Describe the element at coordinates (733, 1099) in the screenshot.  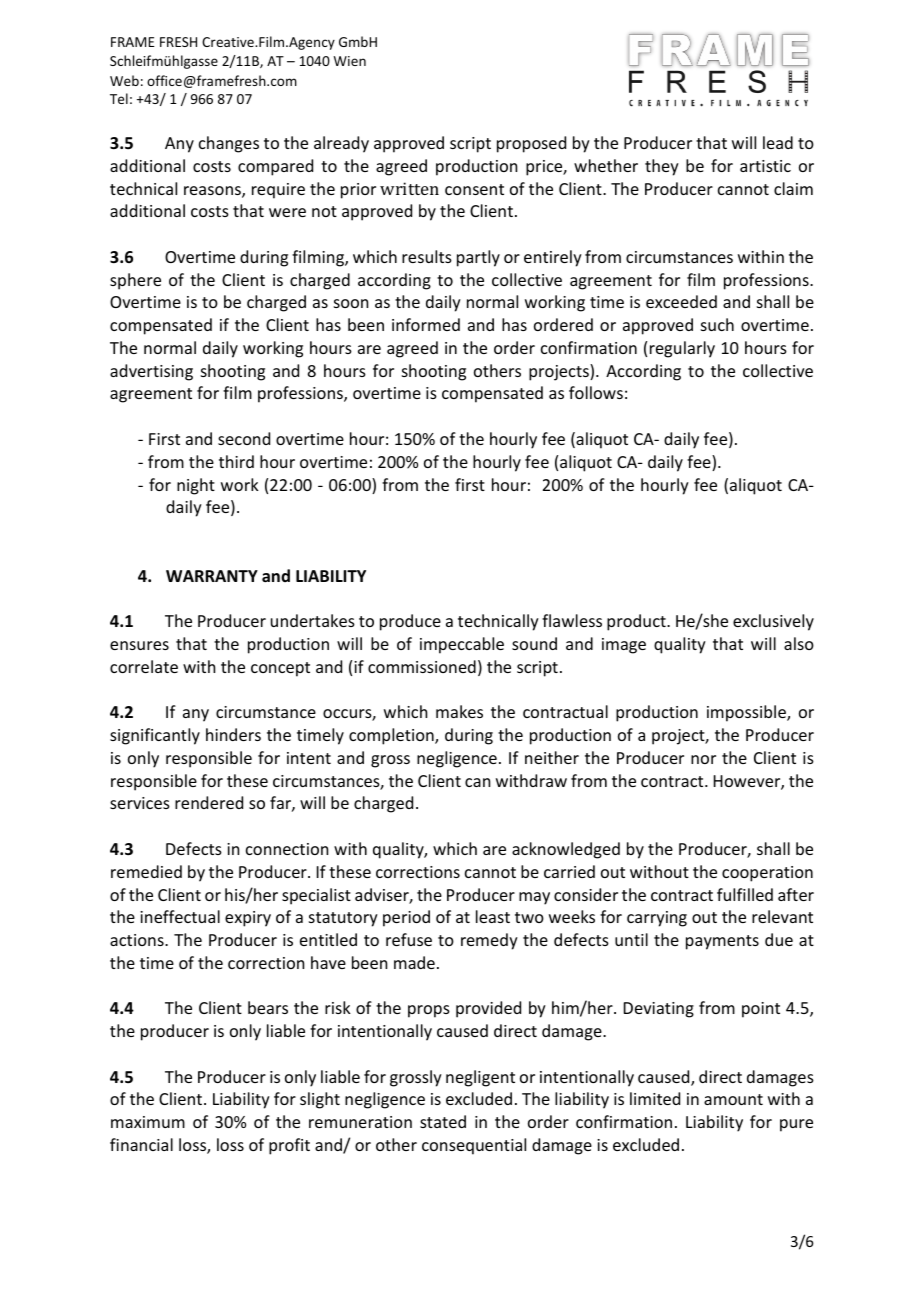
I see `amount` at that location.
